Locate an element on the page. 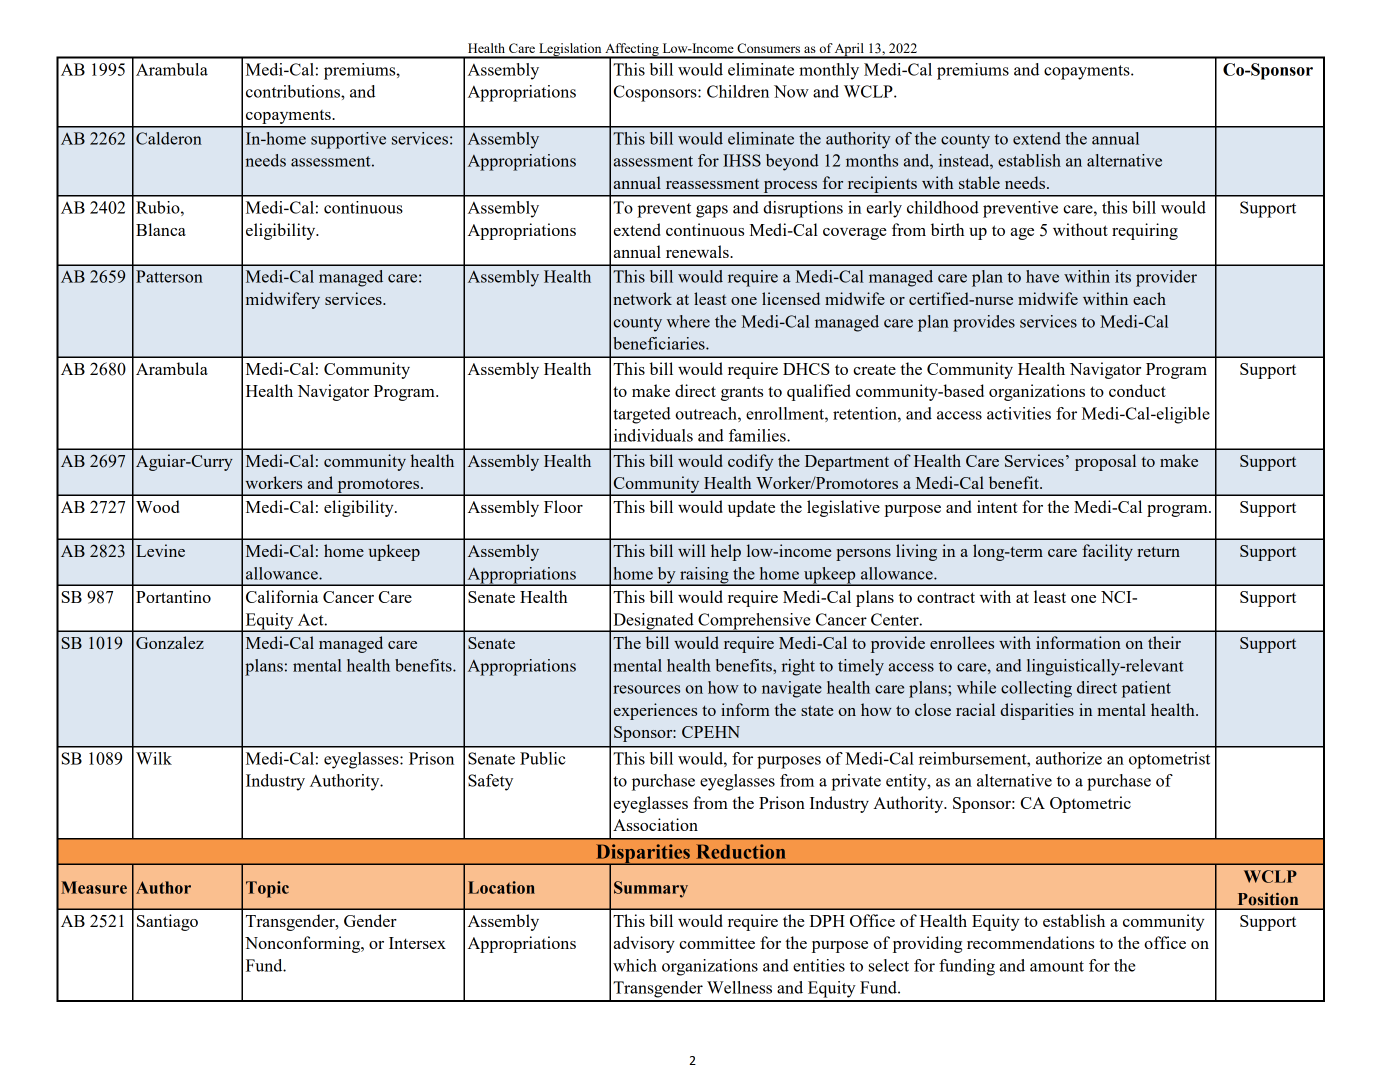 The width and height of the document is (1387, 1072). resources is located at coordinates (646, 689).
